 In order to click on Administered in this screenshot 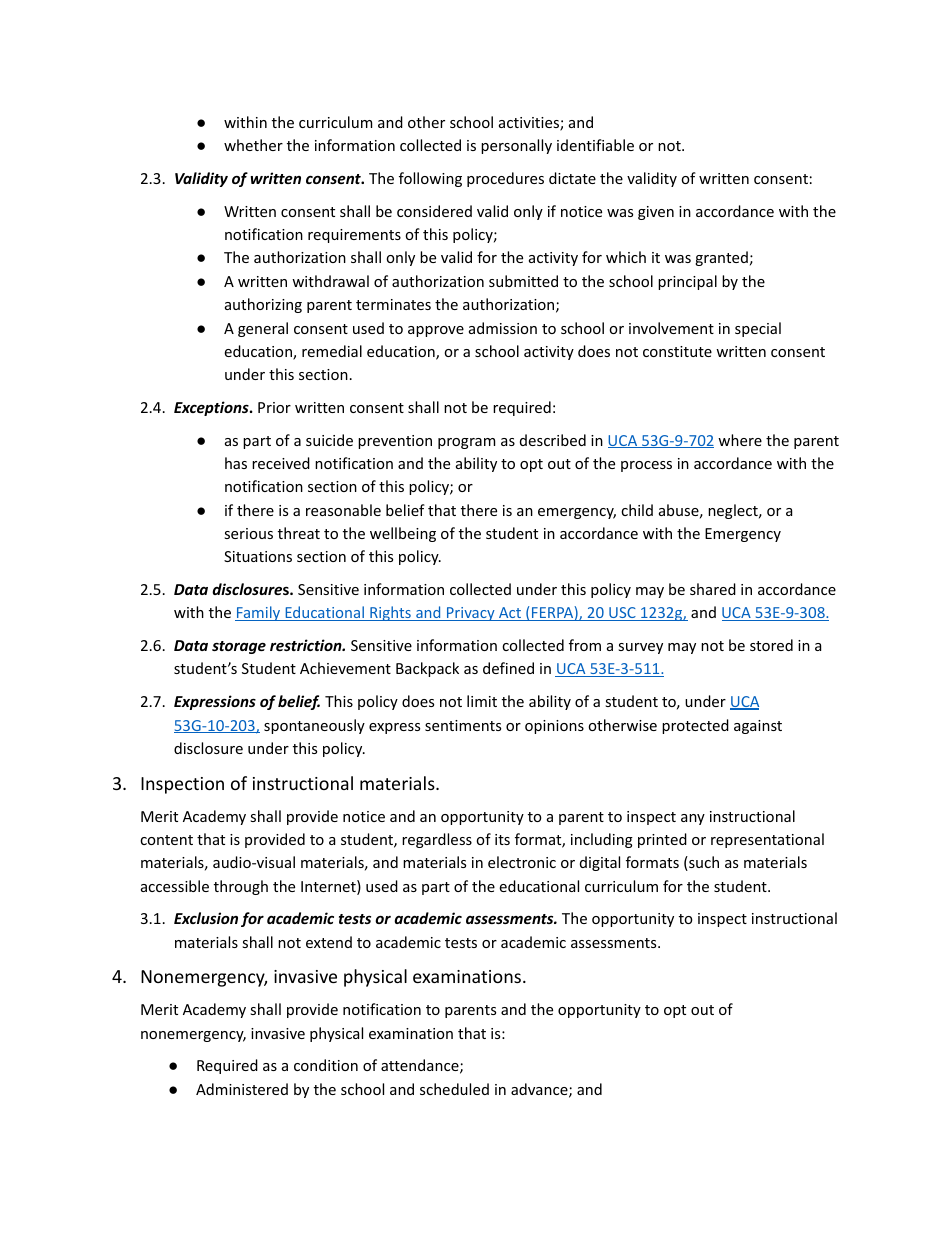, I will do `click(242, 1089)`.
